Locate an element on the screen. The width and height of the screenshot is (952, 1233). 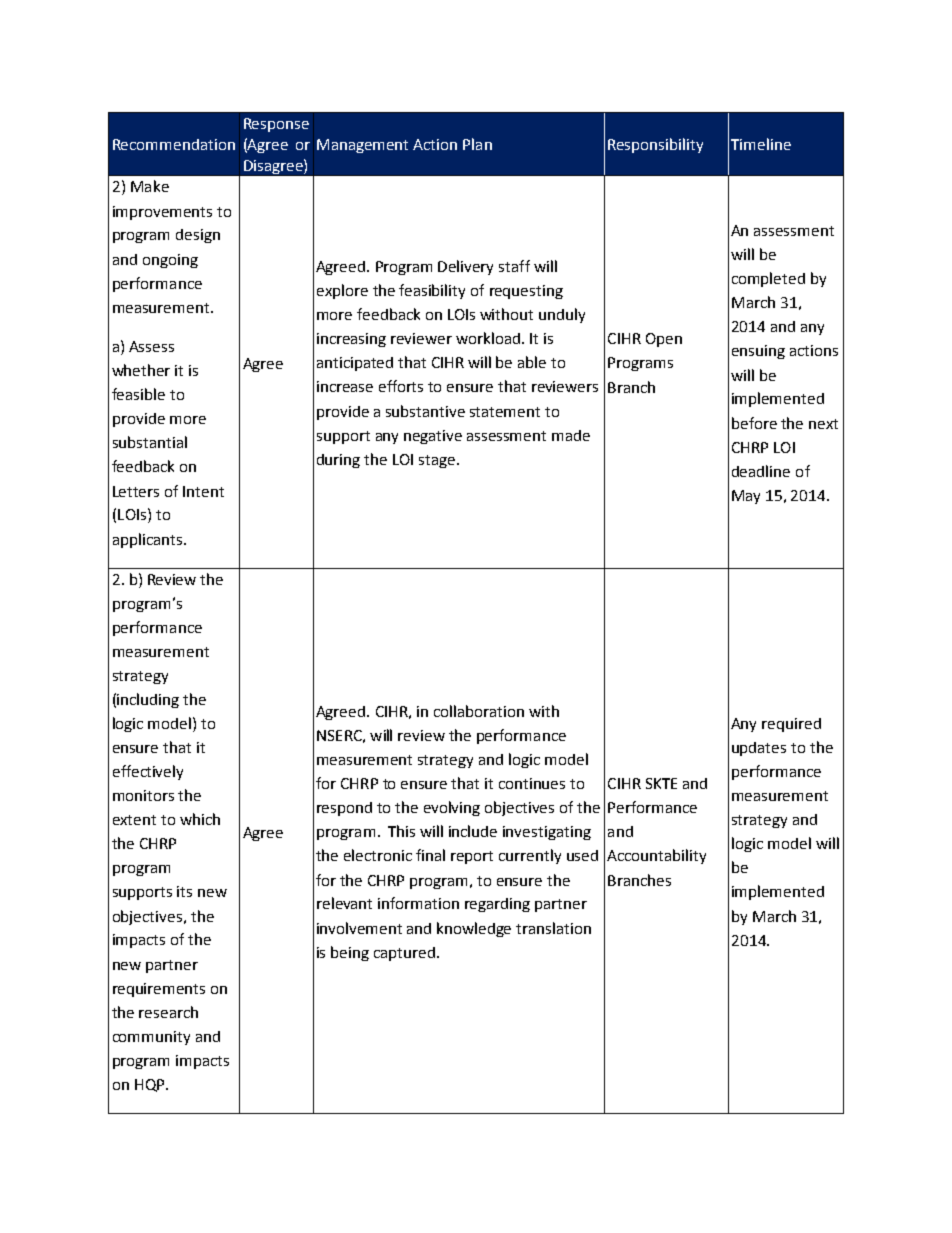
Recommendation is located at coordinates (174, 144).
